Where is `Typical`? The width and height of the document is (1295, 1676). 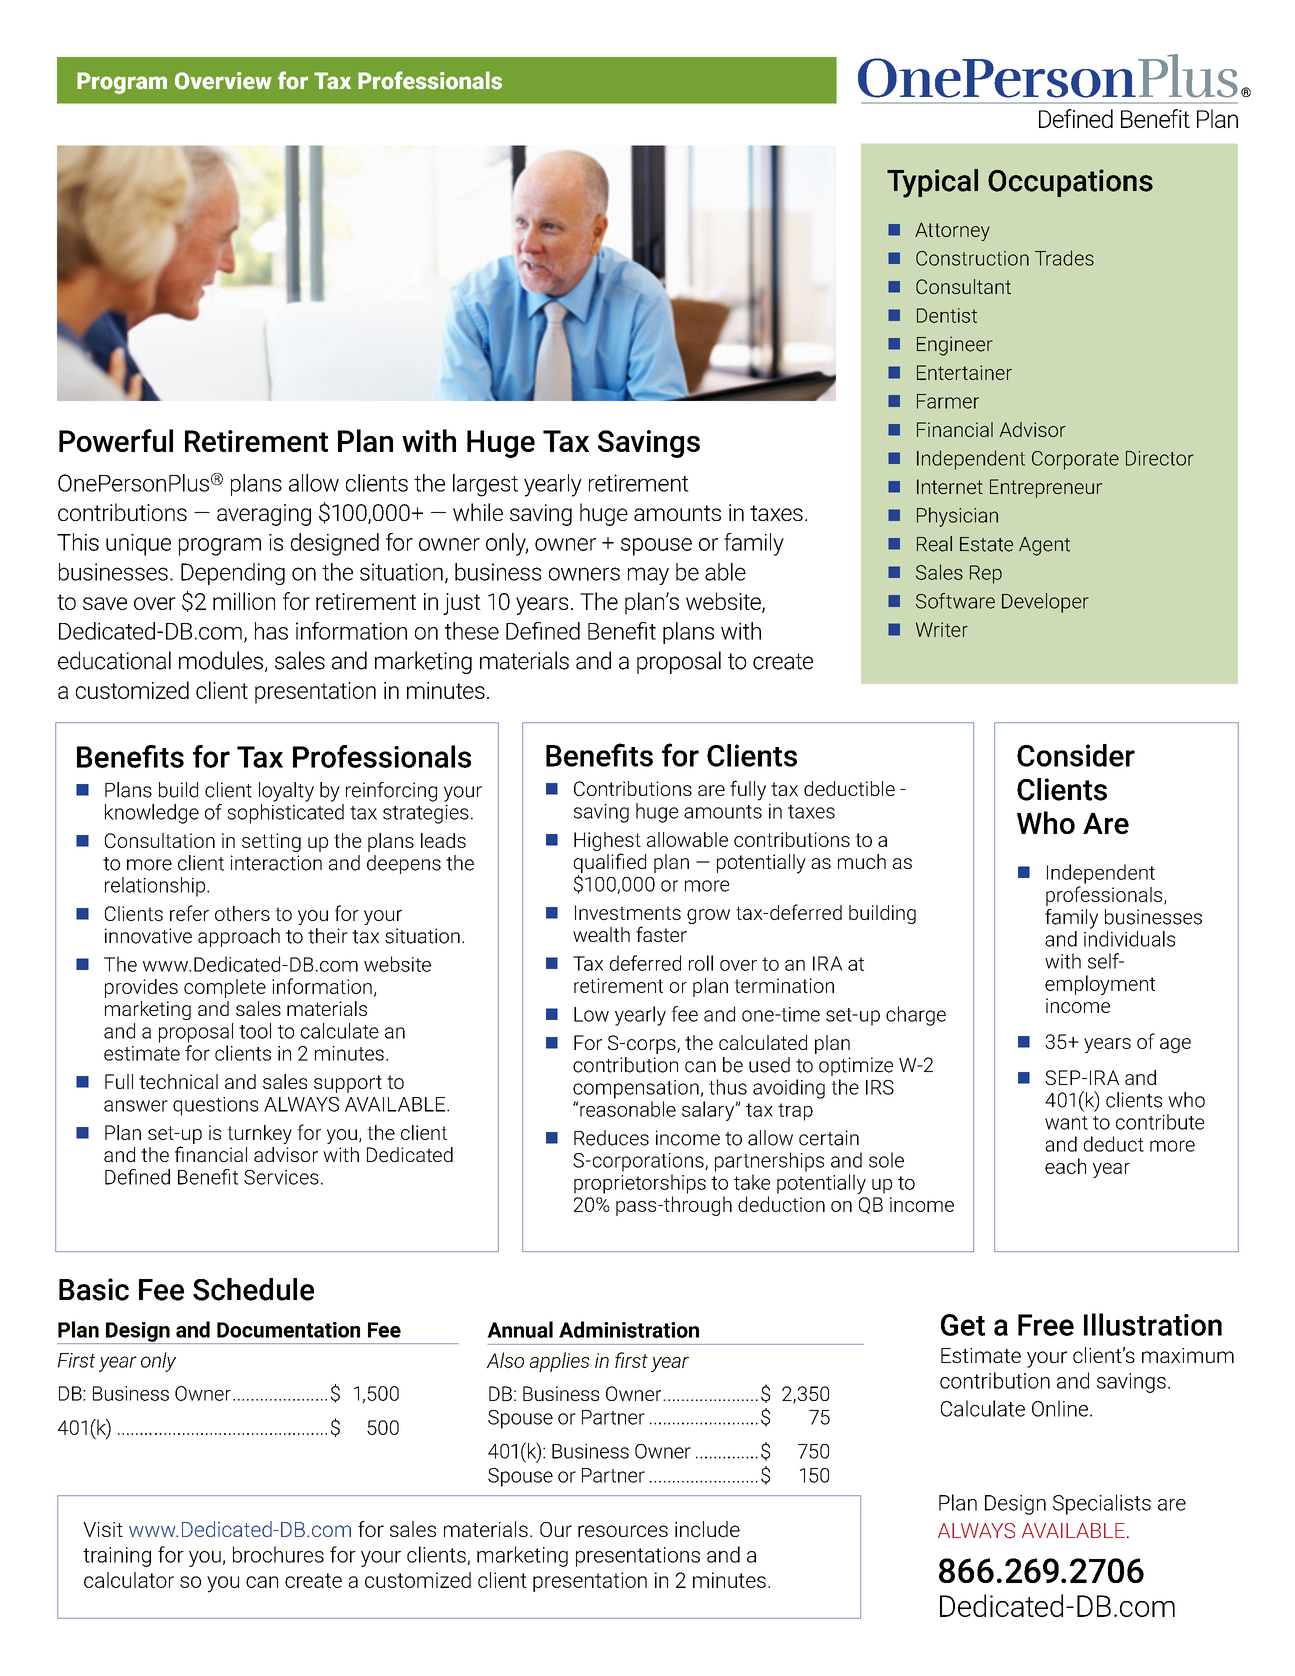
Typical is located at coordinates (932, 183).
